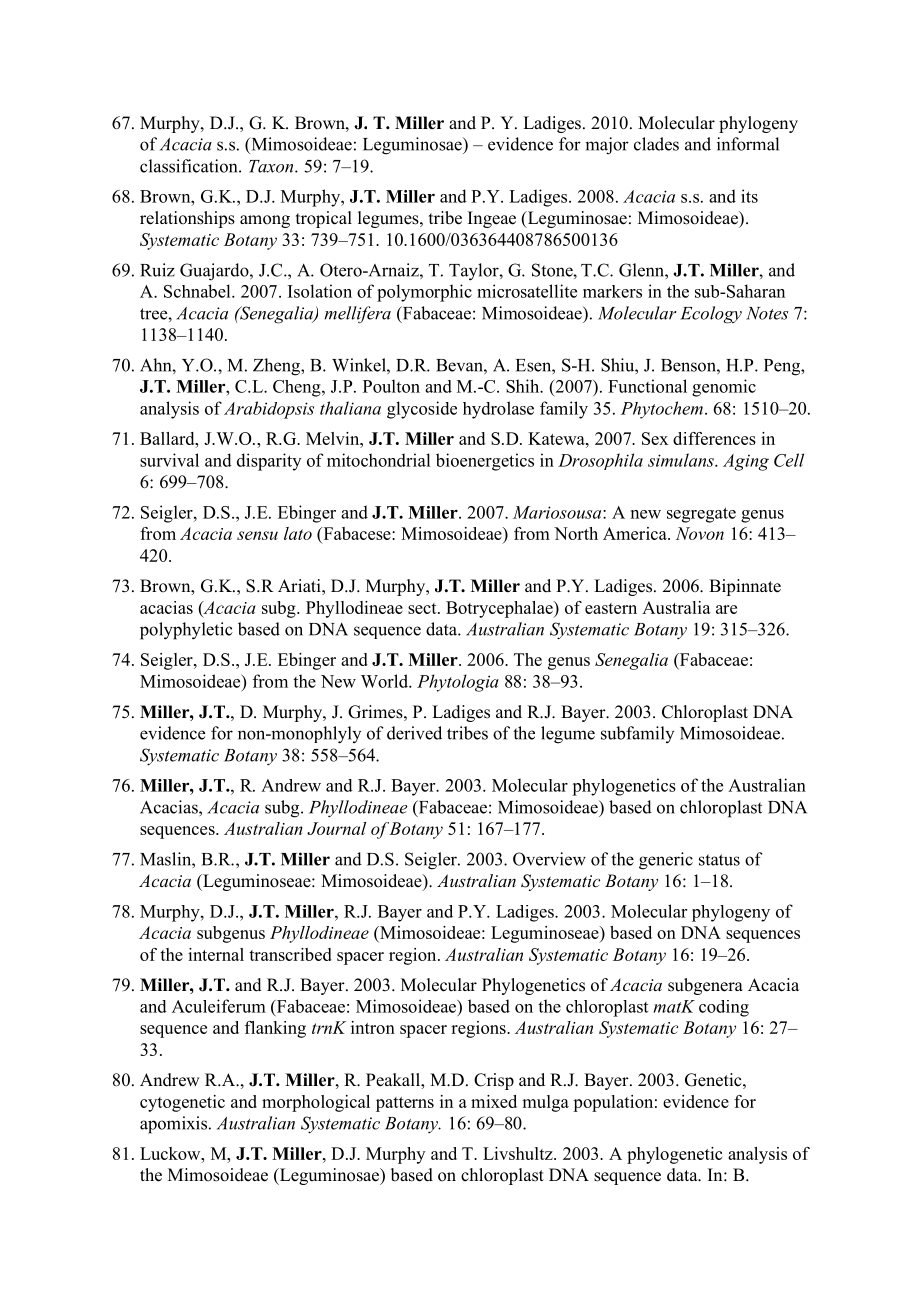 The height and width of the screenshot is (1308, 924). What do you see at coordinates (494, 1081) in the screenshot?
I see `Crisp` at bounding box center [494, 1081].
